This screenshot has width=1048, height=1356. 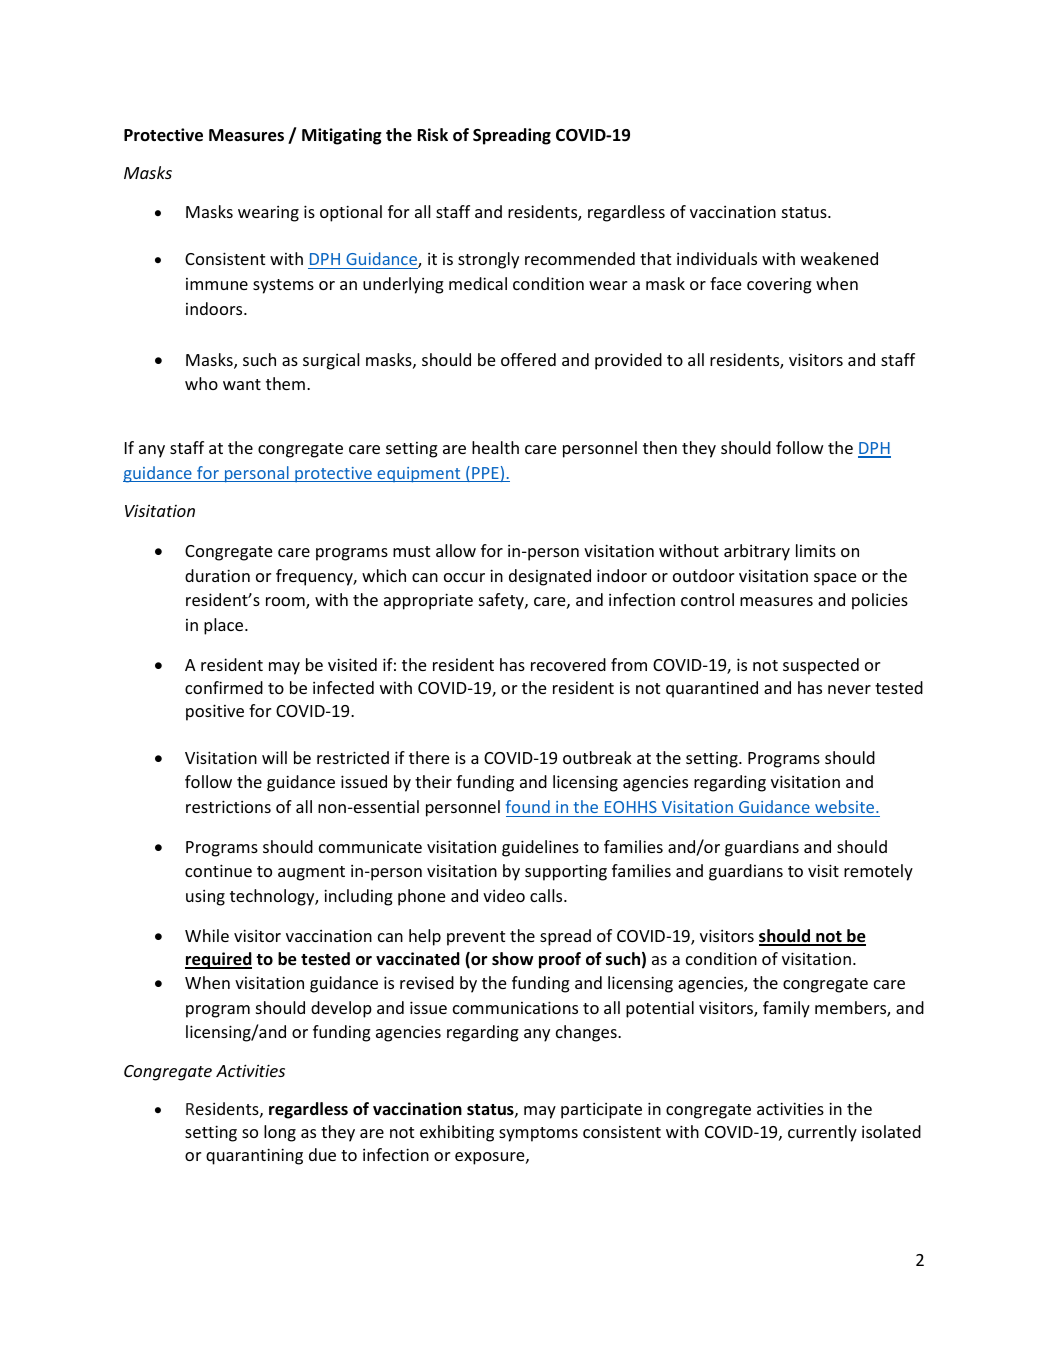 I want to click on offered, so click(x=528, y=359).
